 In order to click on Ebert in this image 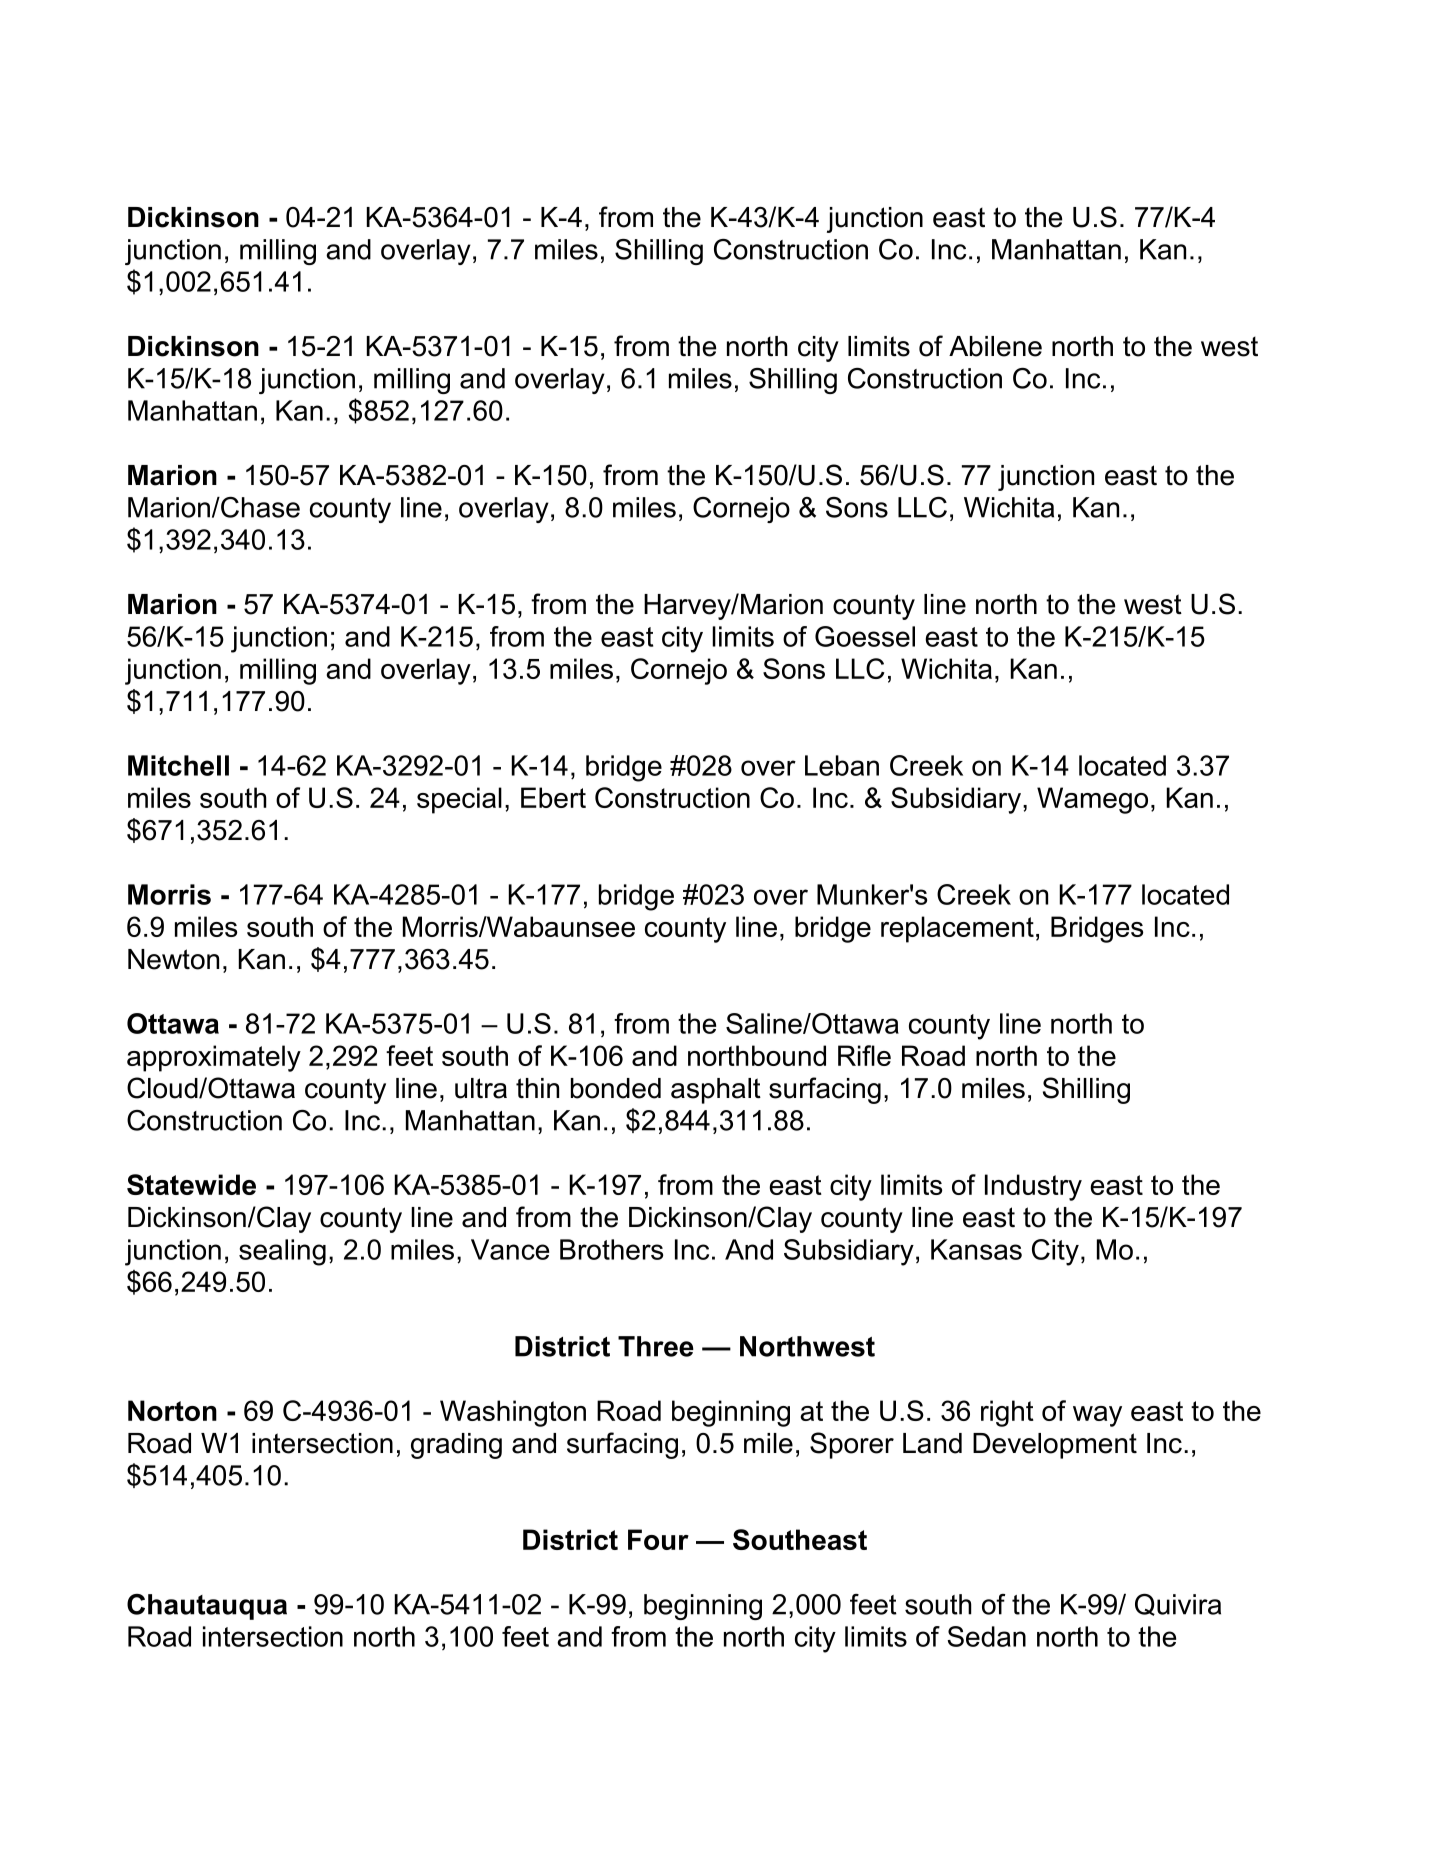, I will do `click(553, 797)`.
